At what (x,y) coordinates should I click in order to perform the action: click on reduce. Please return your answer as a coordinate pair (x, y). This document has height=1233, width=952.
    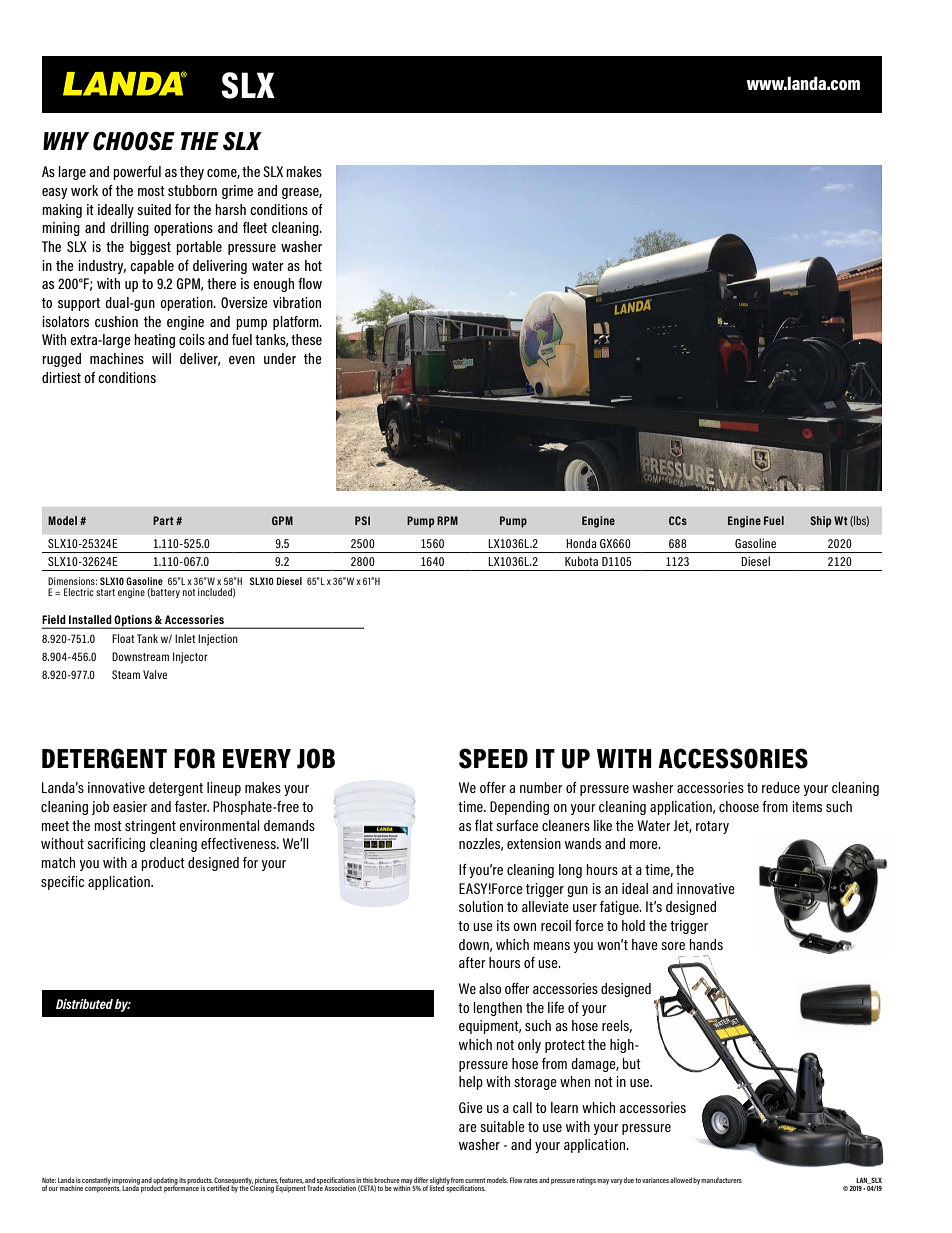
    Looking at the image, I should click on (781, 787).
